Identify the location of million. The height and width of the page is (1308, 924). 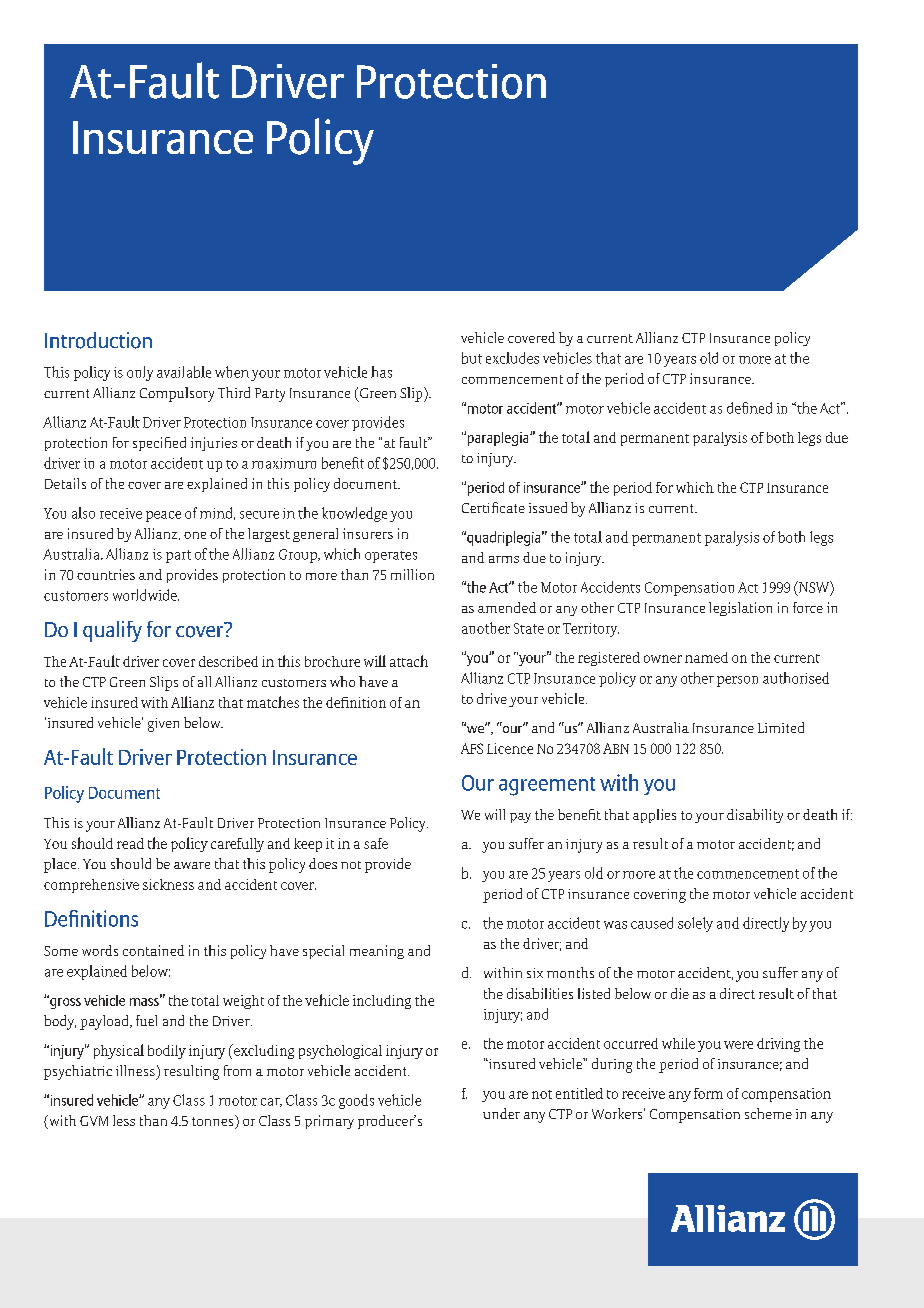
(412, 574).
